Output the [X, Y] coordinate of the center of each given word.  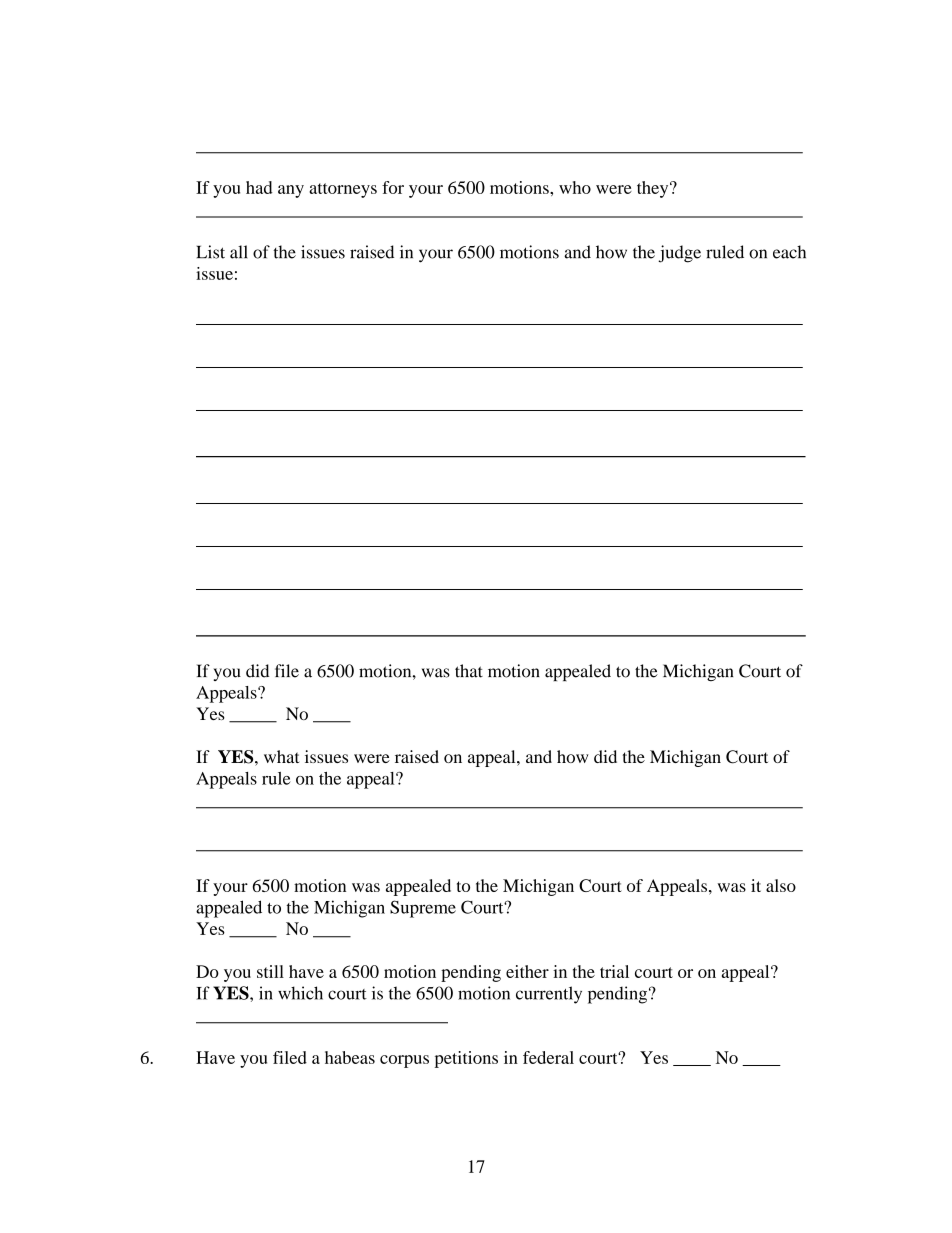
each [789, 252]
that [469, 671]
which [300, 993]
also [781, 885]
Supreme [423, 909]
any [291, 191]
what [281, 756]
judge [679, 254]
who [575, 187]
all [238, 252]
